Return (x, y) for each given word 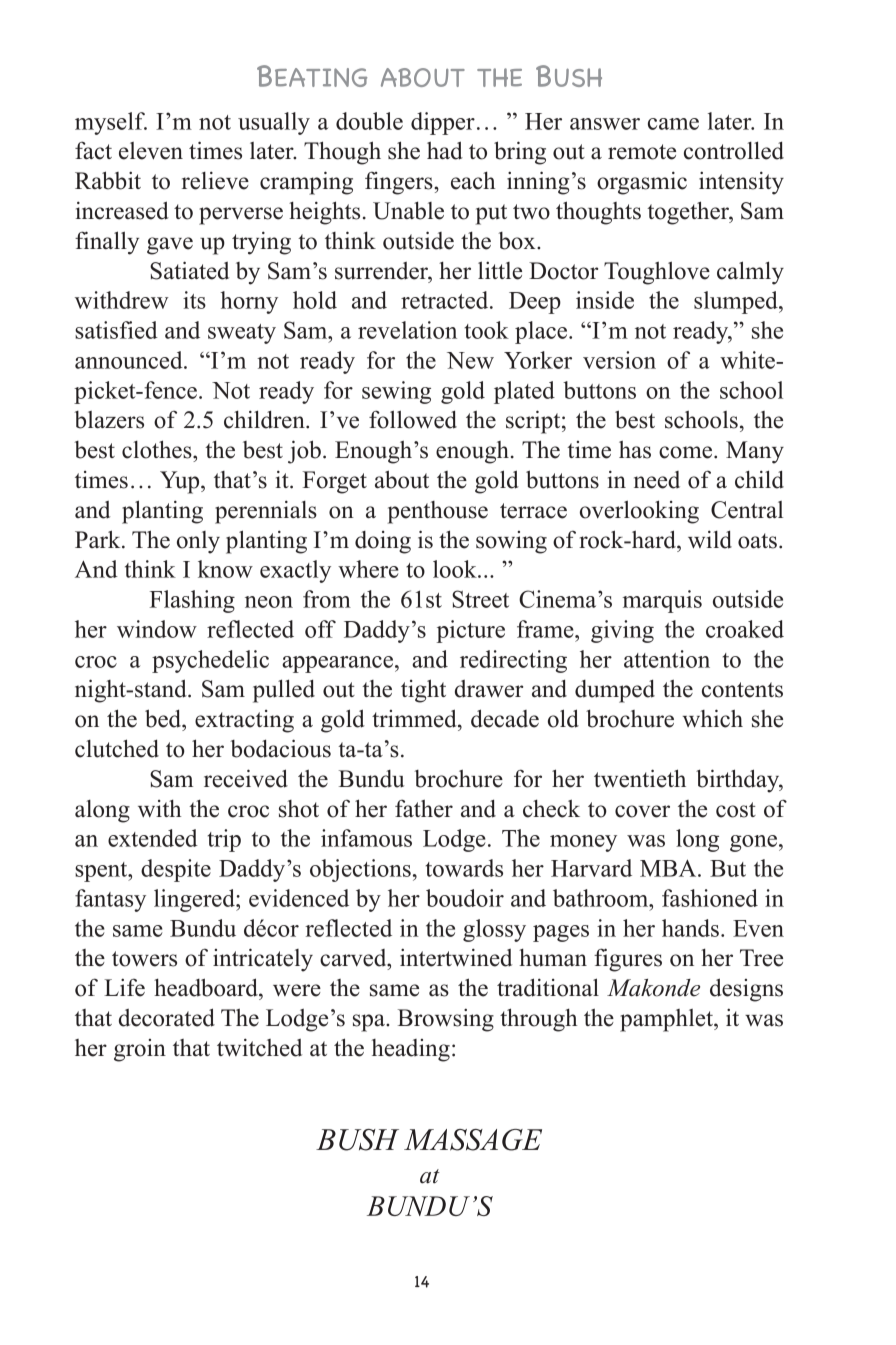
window (157, 629)
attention (667, 659)
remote (642, 152)
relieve (215, 180)
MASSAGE (473, 1140)
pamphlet (667, 1020)
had (445, 150)
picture (471, 631)
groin (140, 1050)
